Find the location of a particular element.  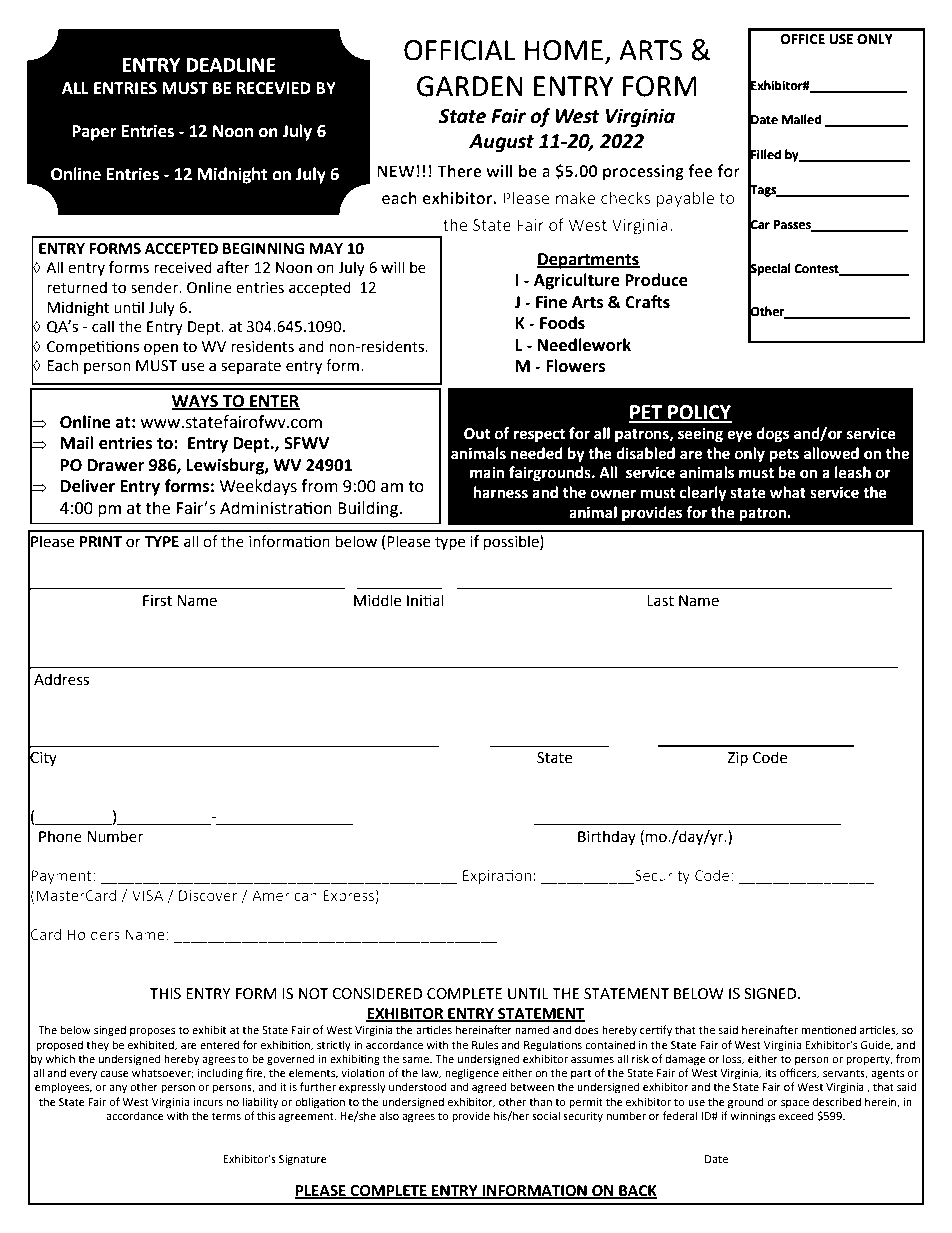

Foods is located at coordinates (562, 323).
